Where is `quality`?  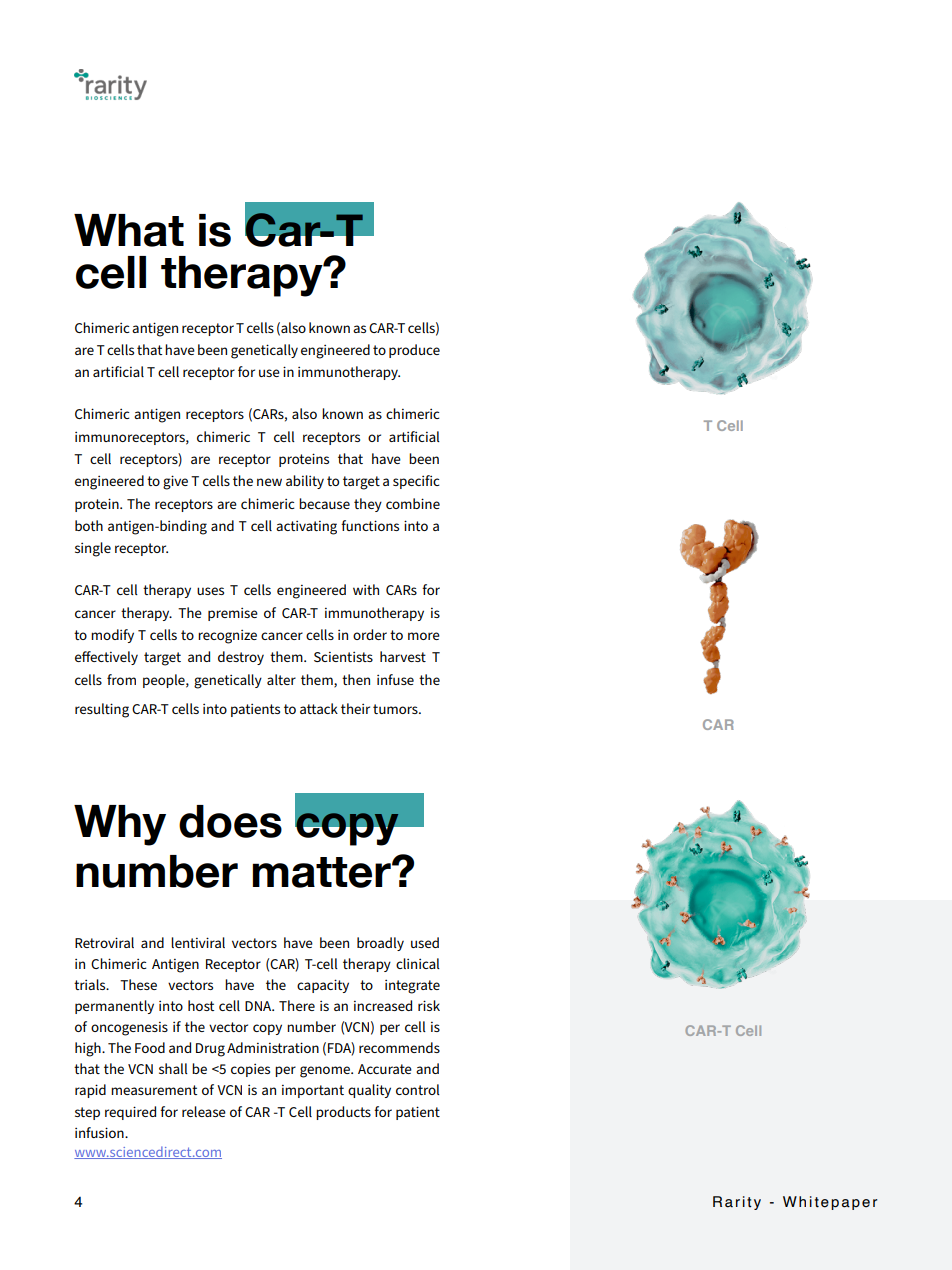
quality is located at coordinates (369, 1091).
